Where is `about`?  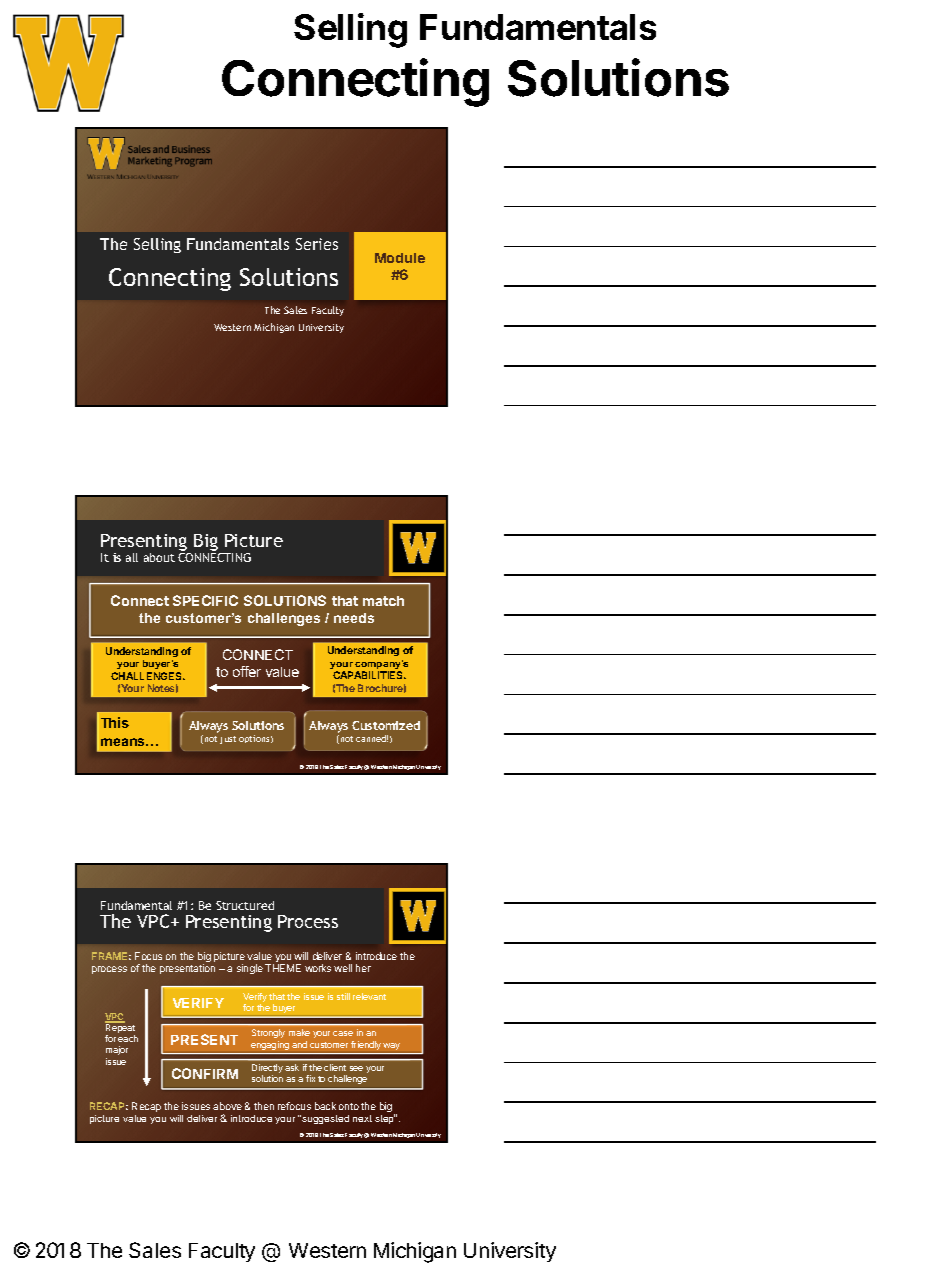
about is located at coordinates (159, 557).
